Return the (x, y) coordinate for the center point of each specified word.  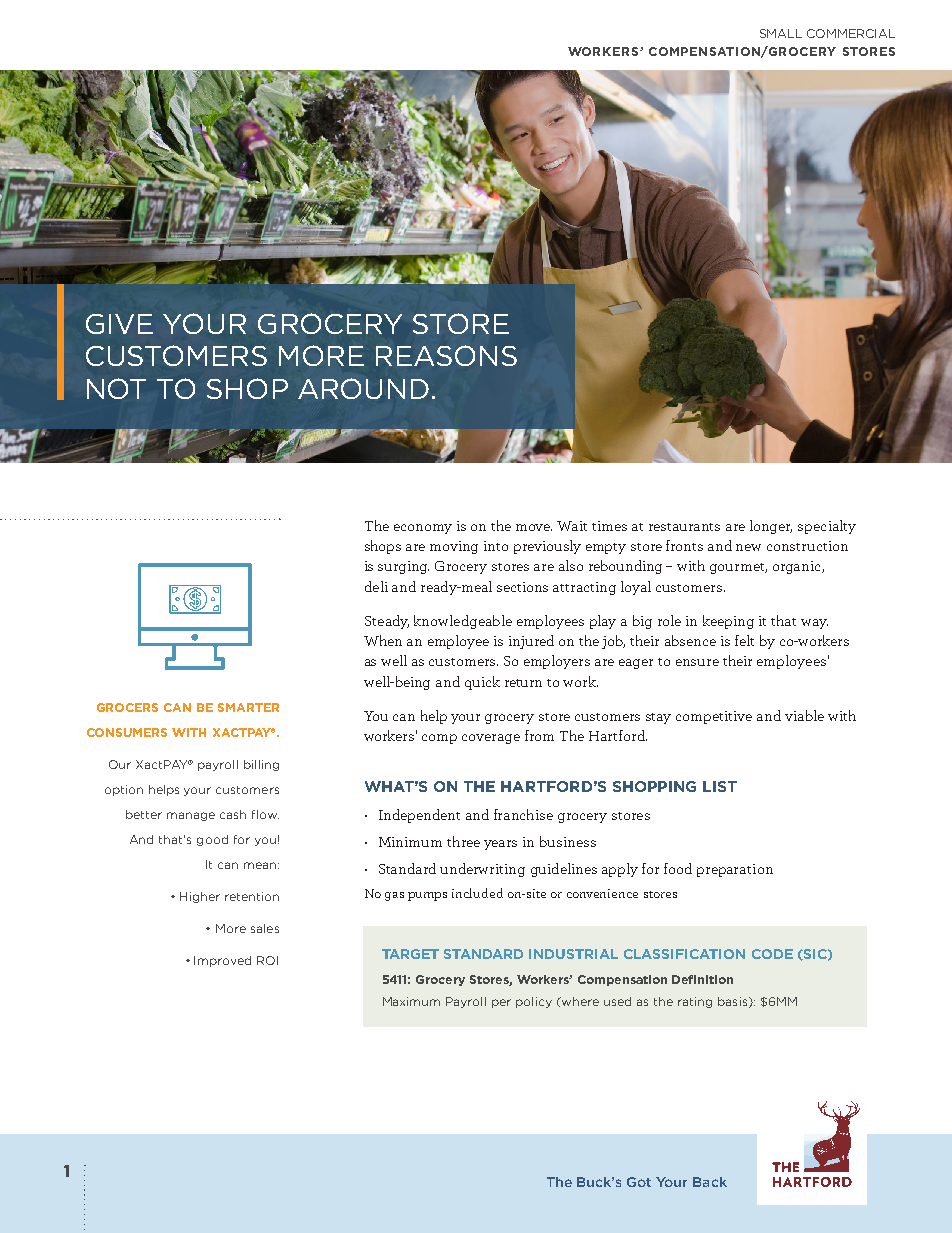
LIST (720, 786)
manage (191, 816)
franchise (523, 814)
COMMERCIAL (851, 33)
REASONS (446, 355)
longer (771, 527)
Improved (222, 961)
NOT (116, 388)
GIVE (119, 324)
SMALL (781, 33)
